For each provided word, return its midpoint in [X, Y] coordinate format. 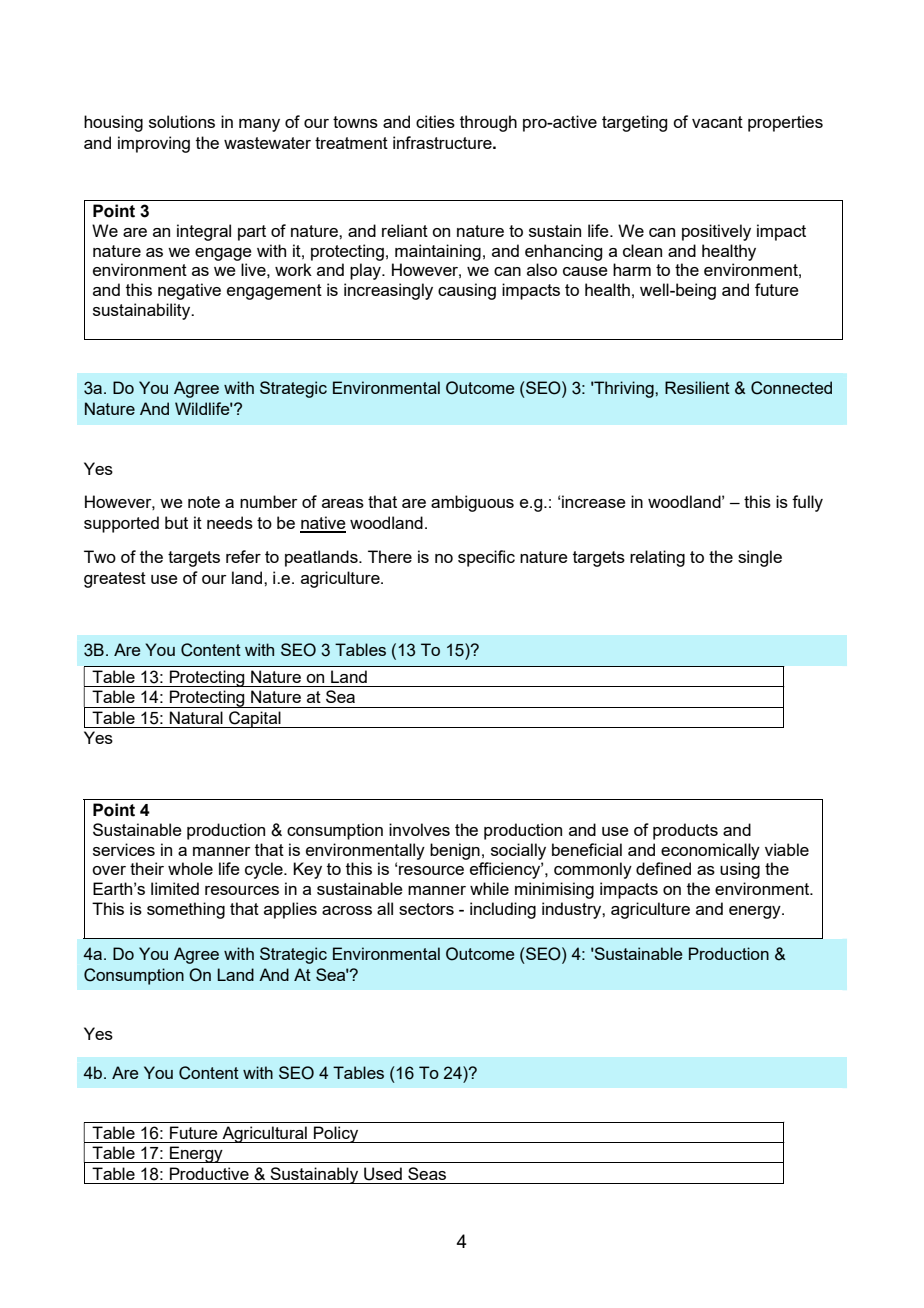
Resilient [697, 387]
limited [175, 888]
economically [710, 851]
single [760, 558]
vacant [717, 122]
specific [486, 558]
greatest [115, 580]
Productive [209, 1173]
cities [435, 121]
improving [154, 144]
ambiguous [472, 503]
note [204, 502]
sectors [426, 909]
